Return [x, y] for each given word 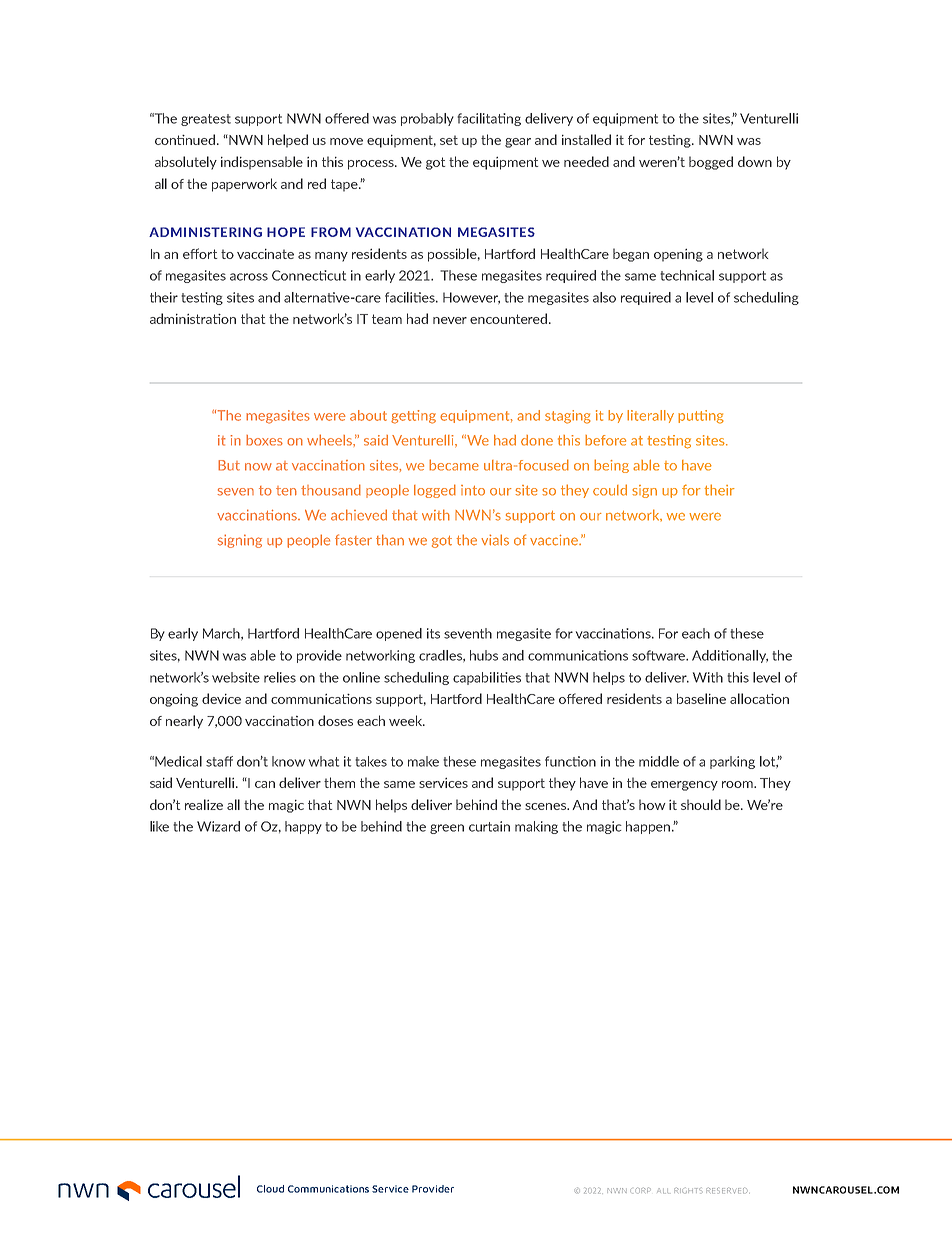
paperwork [244, 185]
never [450, 320]
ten [286, 491]
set [449, 140]
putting [701, 417]
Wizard [218, 826]
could [610, 490]
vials [495, 540]
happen [649, 827]
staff [219, 761]
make [423, 761]
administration [193, 318]
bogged [711, 163]
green [447, 829]
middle [659, 761]
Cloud [270, 1189]
